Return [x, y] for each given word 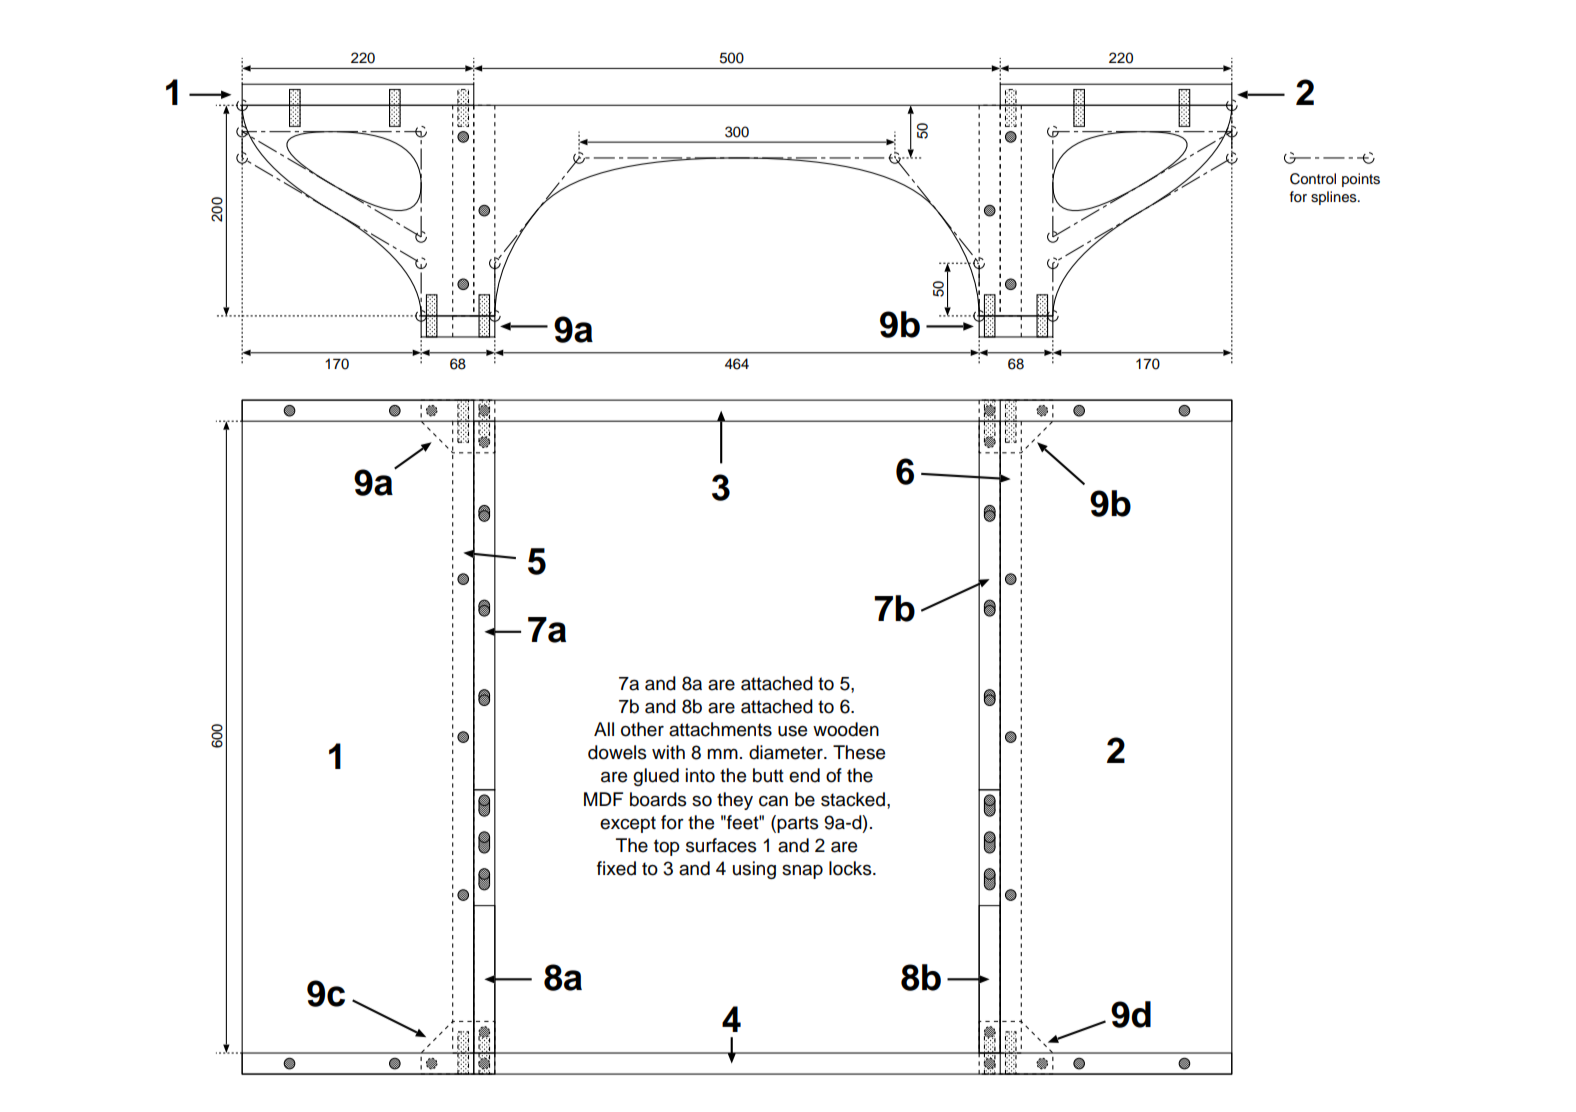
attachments [720, 729]
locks [851, 868]
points [1361, 180]
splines [1335, 198]
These [859, 752]
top [667, 847]
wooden [846, 729]
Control [1313, 179]
